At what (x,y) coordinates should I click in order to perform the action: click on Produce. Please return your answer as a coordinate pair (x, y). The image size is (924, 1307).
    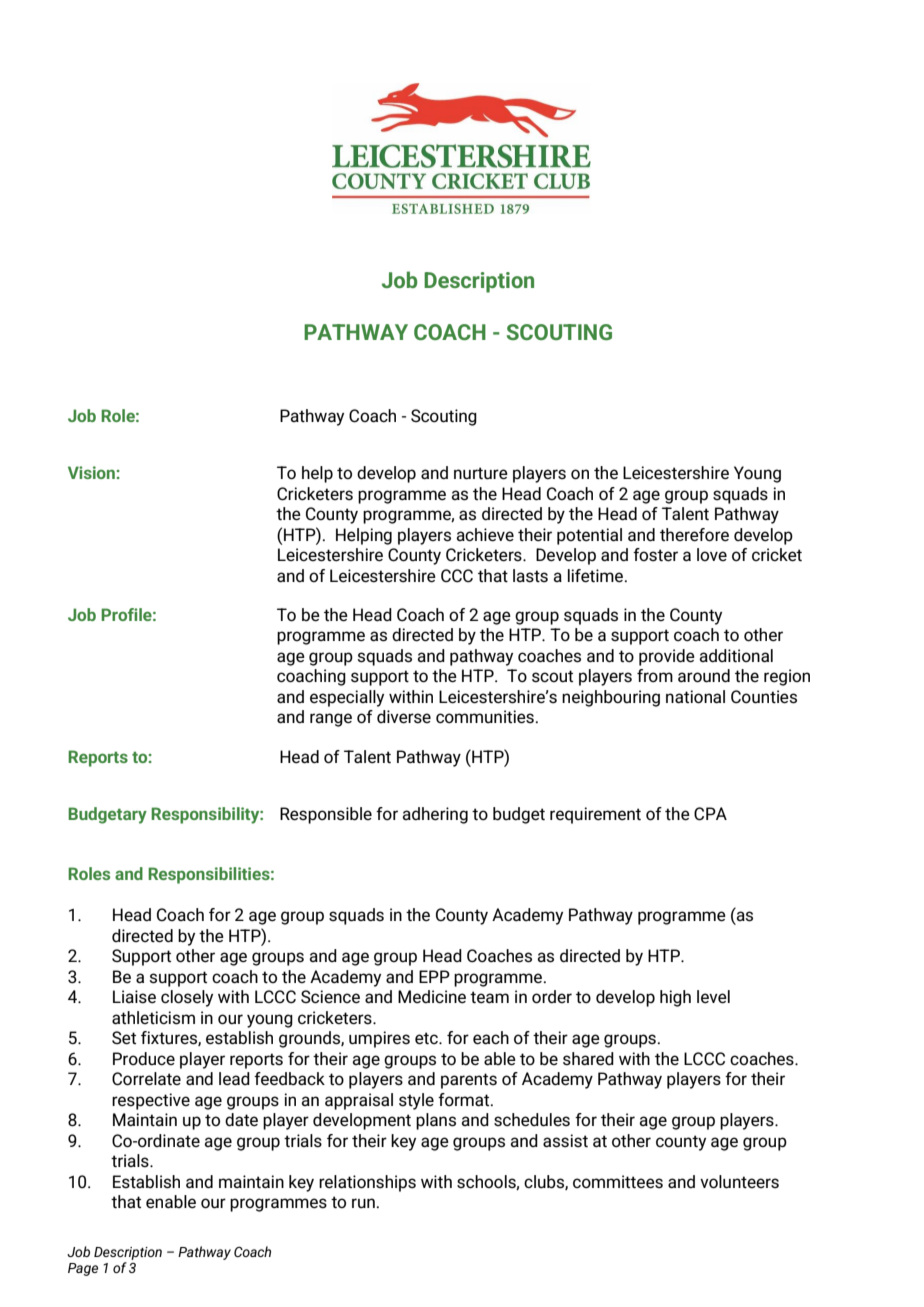
    Looking at the image, I should click on (144, 1058).
